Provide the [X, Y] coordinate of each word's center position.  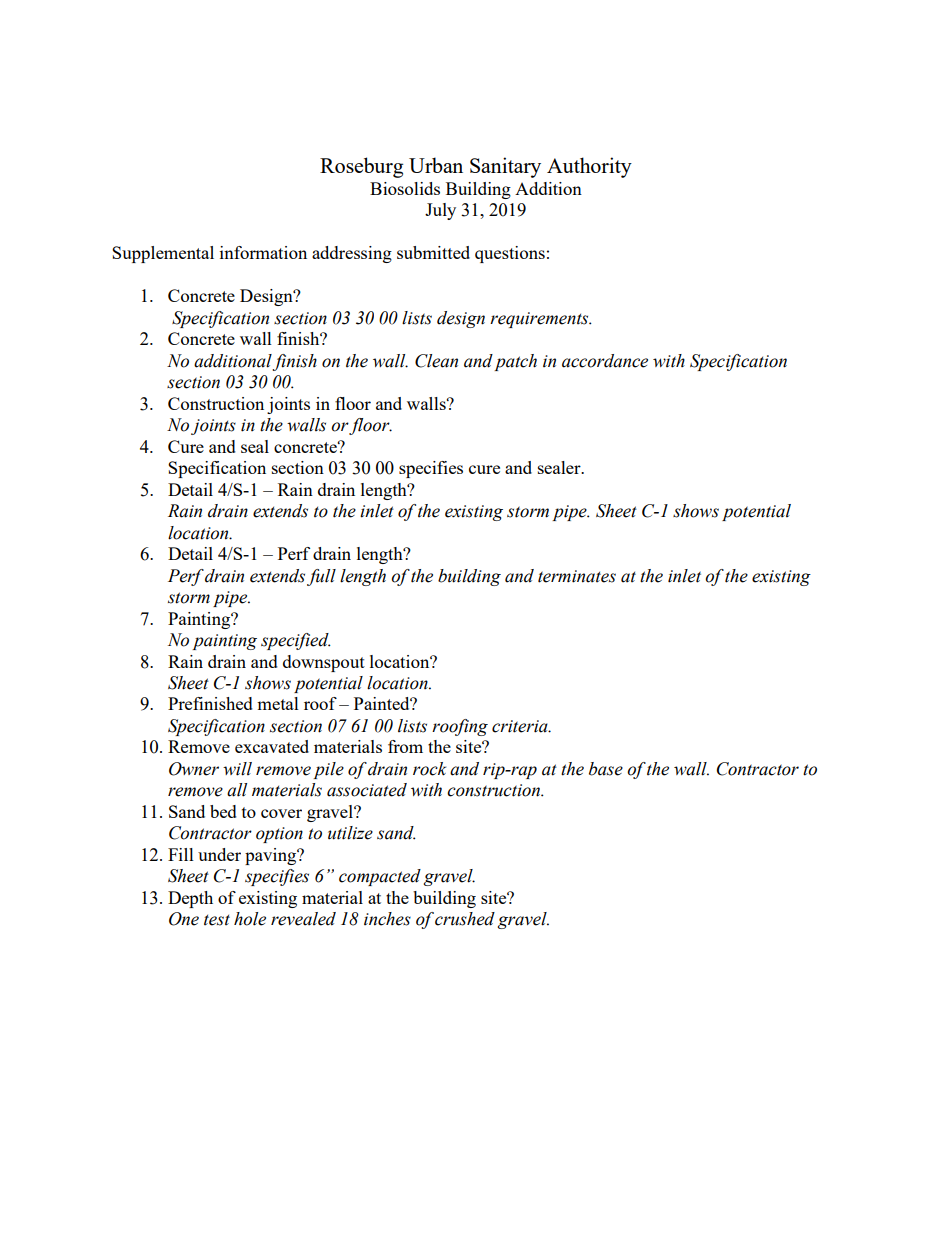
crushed [465, 919]
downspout [324, 663]
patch [515, 362]
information [263, 252]
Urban [436, 165]
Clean [436, 361]
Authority [589, 167]
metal [278, 703]
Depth [190, 899]
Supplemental [163, 254]
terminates [577, 576]
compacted [380, 877]
